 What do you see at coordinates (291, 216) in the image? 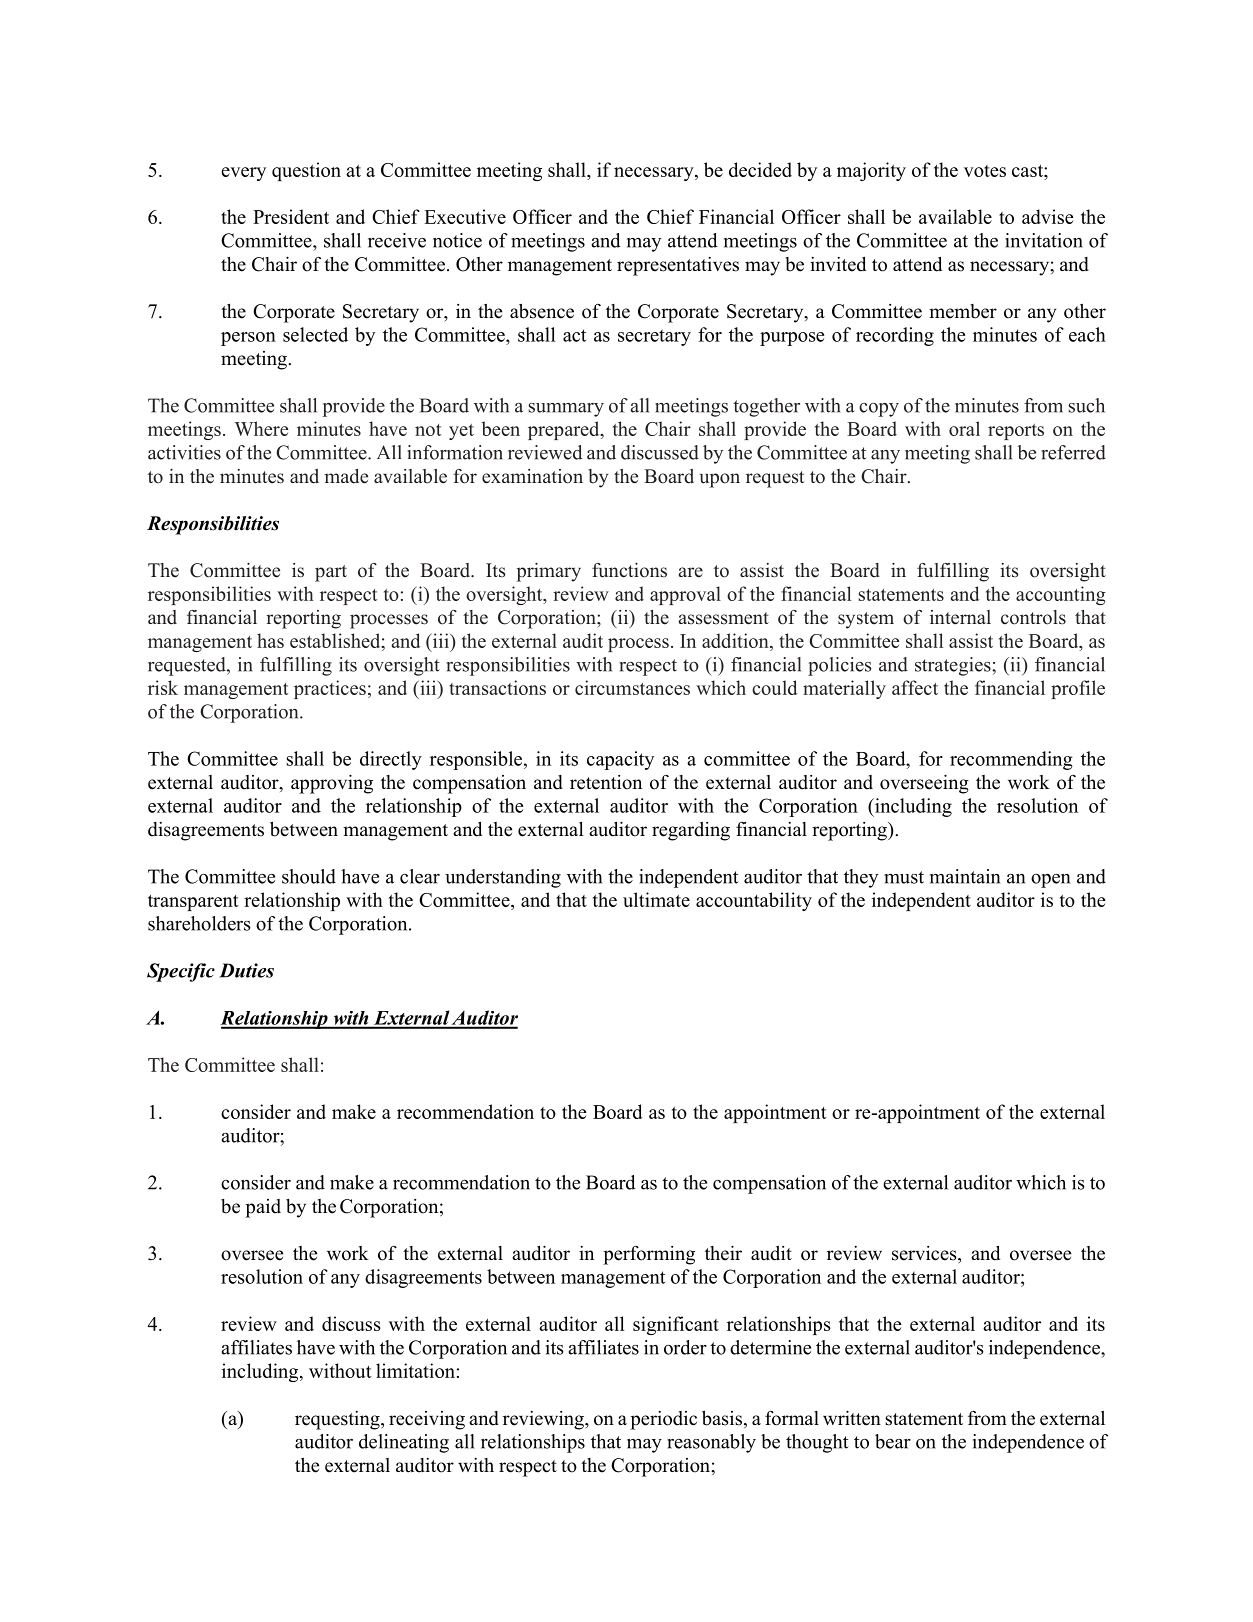
I see `President` at bounding box center [291, 216].
